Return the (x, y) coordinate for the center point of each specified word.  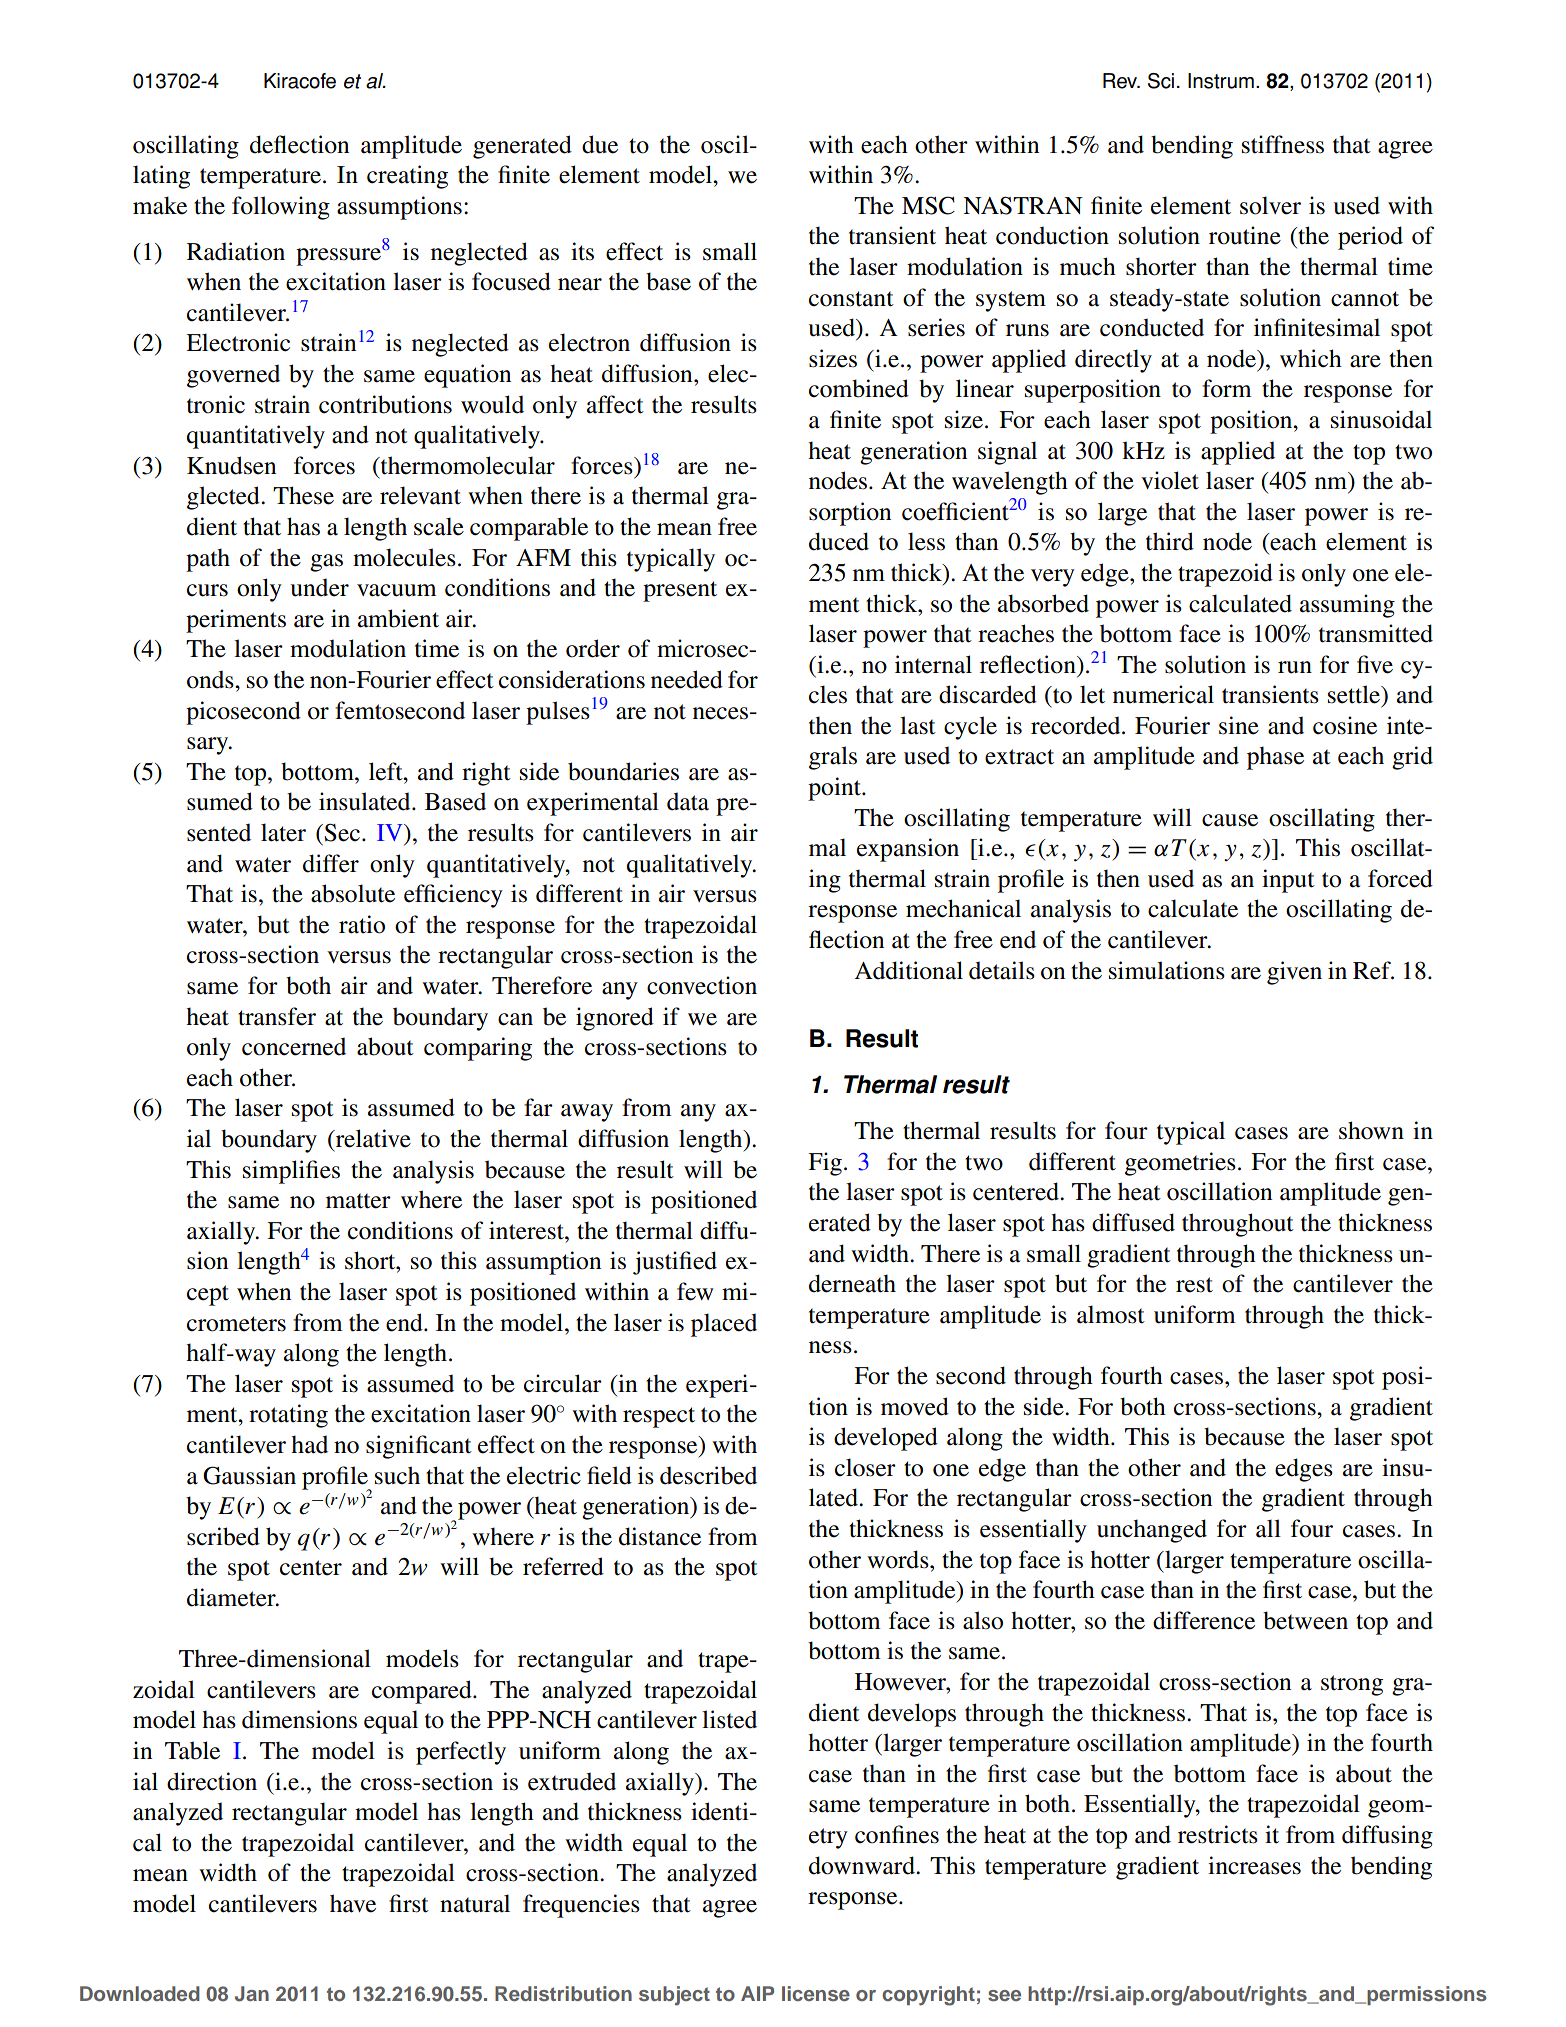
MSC (928, 205)
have (353, 1903)
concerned (294, 1046)
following (281, 208)
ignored (615, 1019)
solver (1270, 205)
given (1294, 973)
